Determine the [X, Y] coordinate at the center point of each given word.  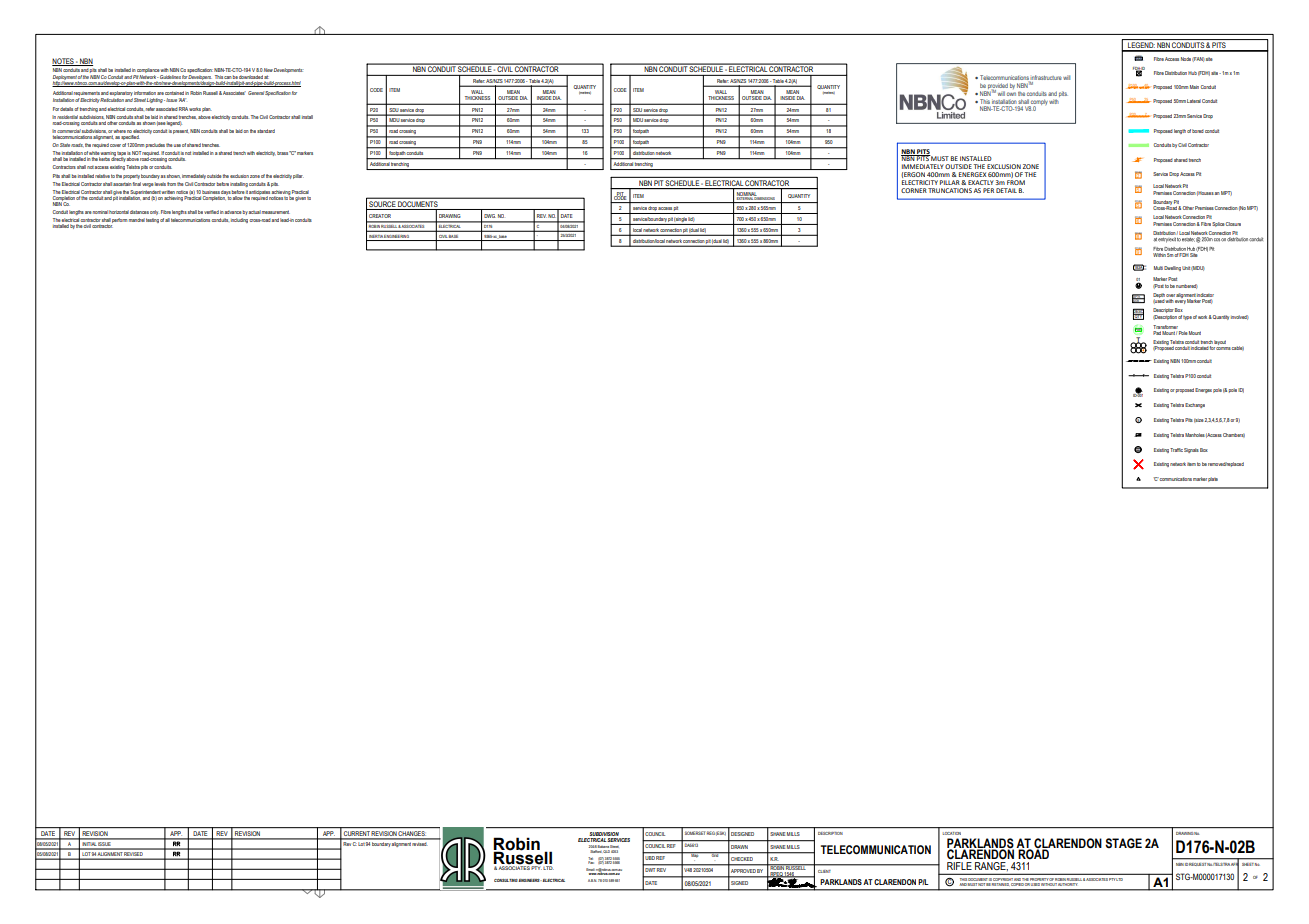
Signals [1191, 450]
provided [998, 88]
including [239, 220]
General [256, 93]
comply [1039, 104]
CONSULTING [506, 880]
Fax [591, 861]
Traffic [1176, 450]
